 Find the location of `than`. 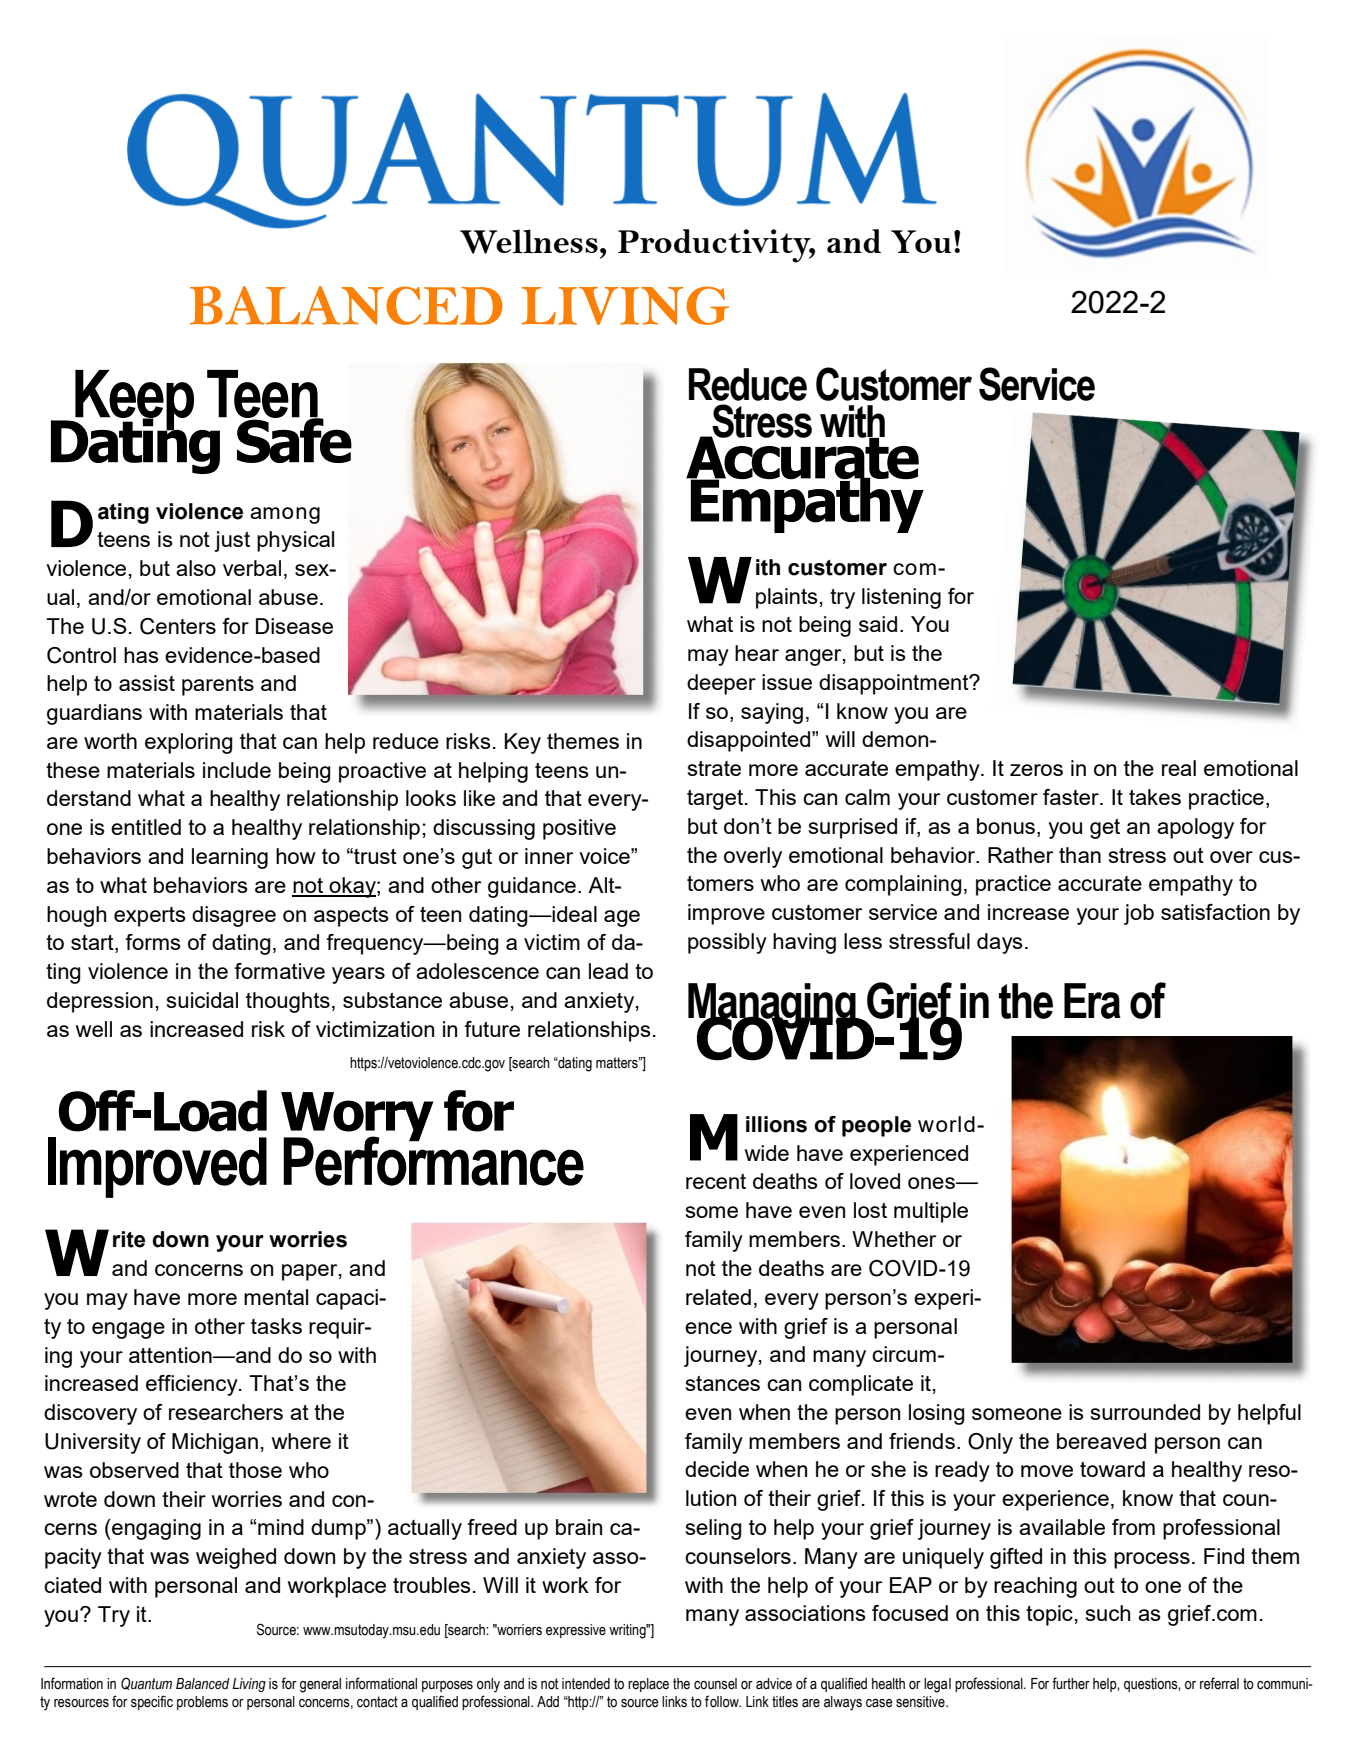

than is located at coordinates (1080, 855).
